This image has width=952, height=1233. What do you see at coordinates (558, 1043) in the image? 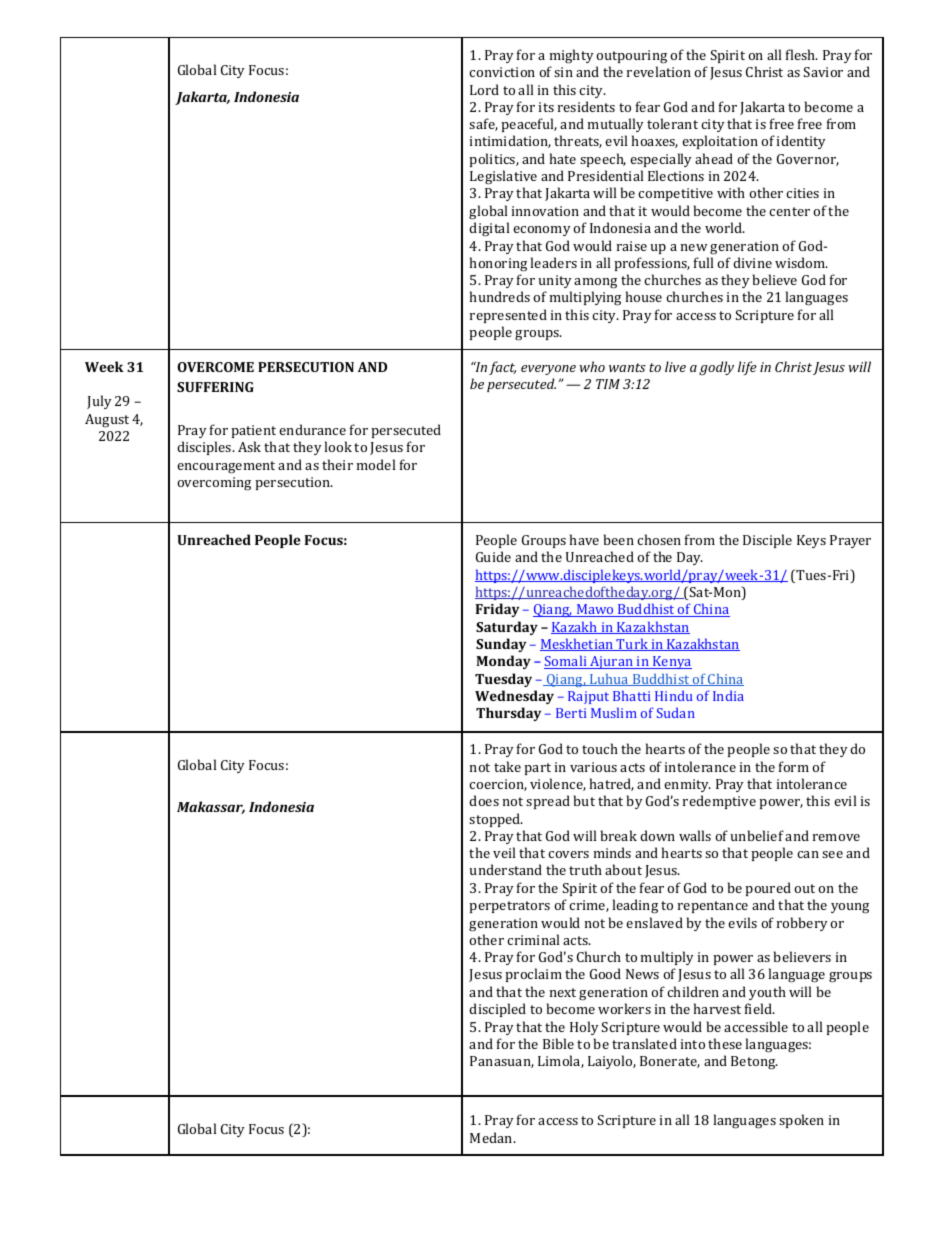
I see `Bible` at bounding box center [558, 1043].
